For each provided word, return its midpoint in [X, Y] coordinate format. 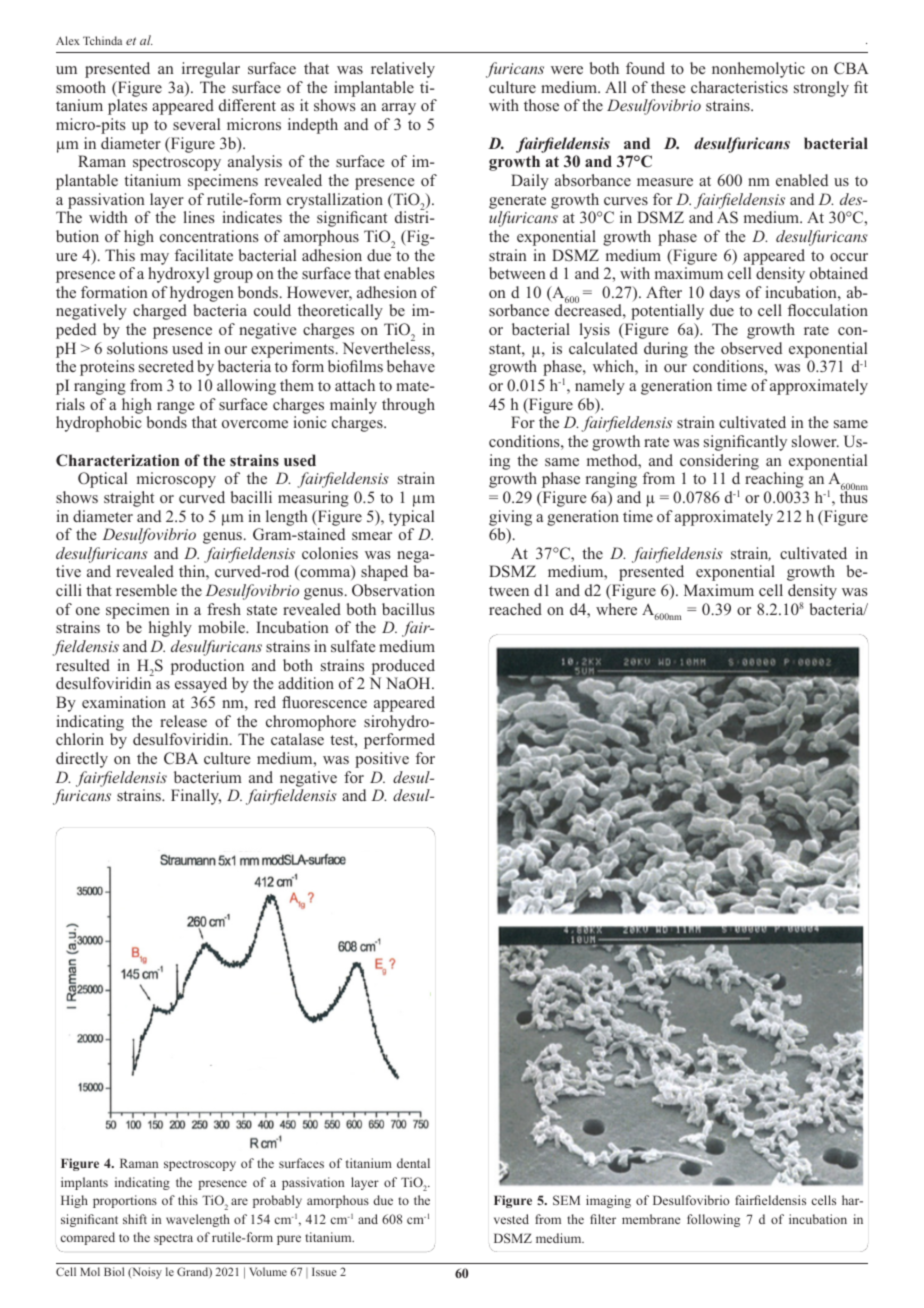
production [207, 667]
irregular [211, 70]
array [399, 109]
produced [403, 667]
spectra [173, 1239]
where [616, 609]
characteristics [739, 87]
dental [413, 1163]
